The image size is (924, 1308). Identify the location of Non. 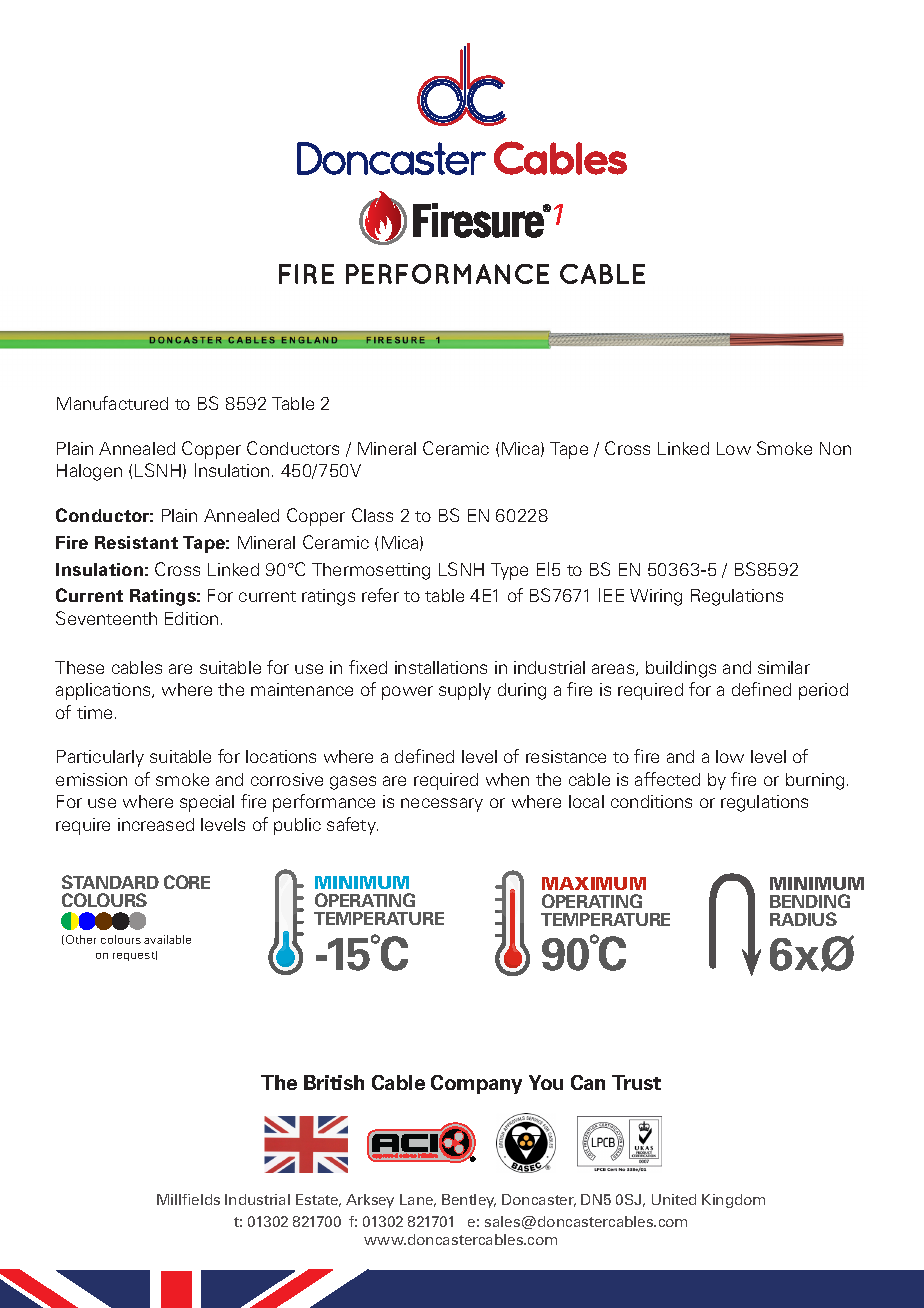
(835, 448).
